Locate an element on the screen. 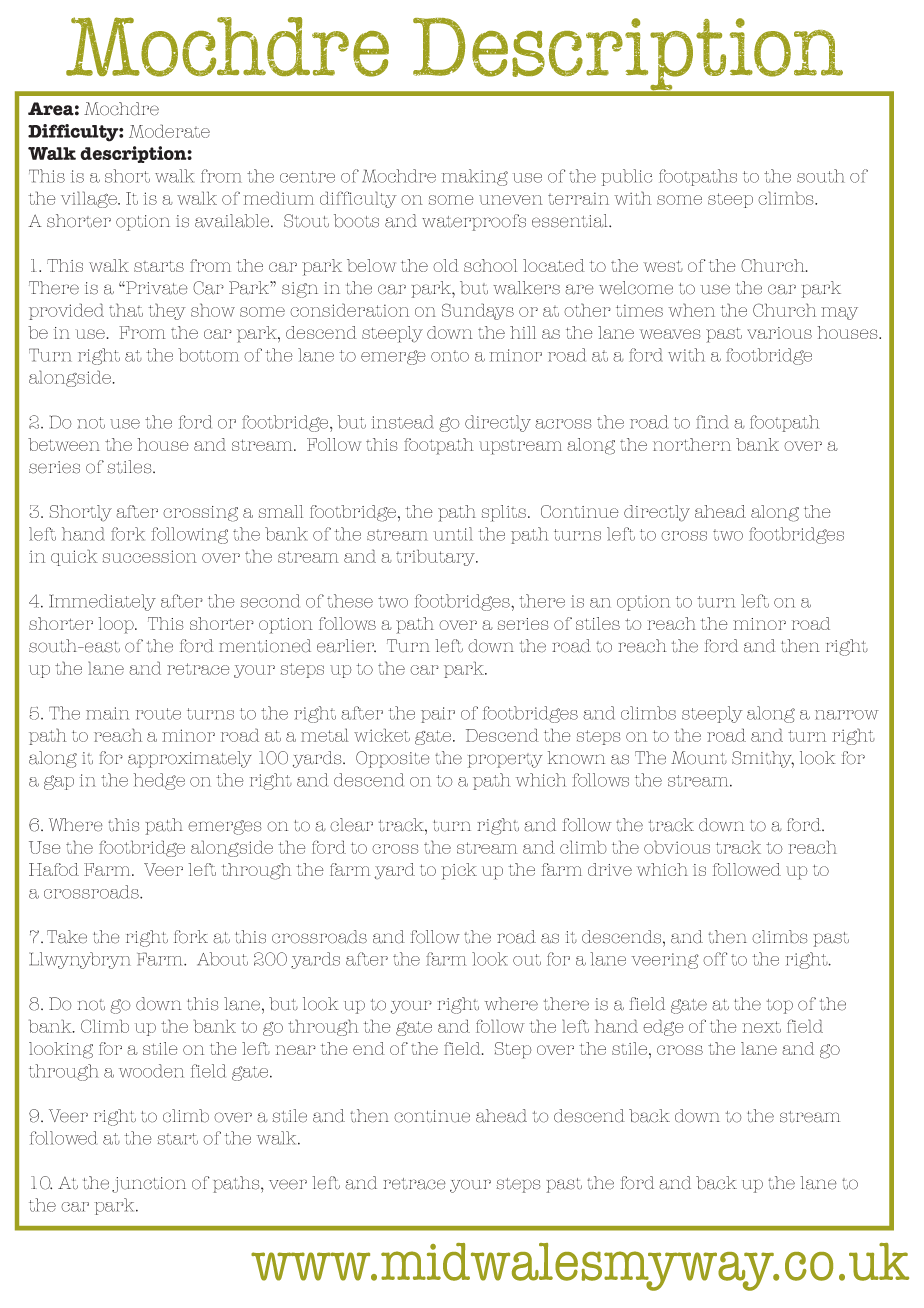 The width and height of the screenshot is (924, 1308). Moderate is located at coordinates (169, 131).
